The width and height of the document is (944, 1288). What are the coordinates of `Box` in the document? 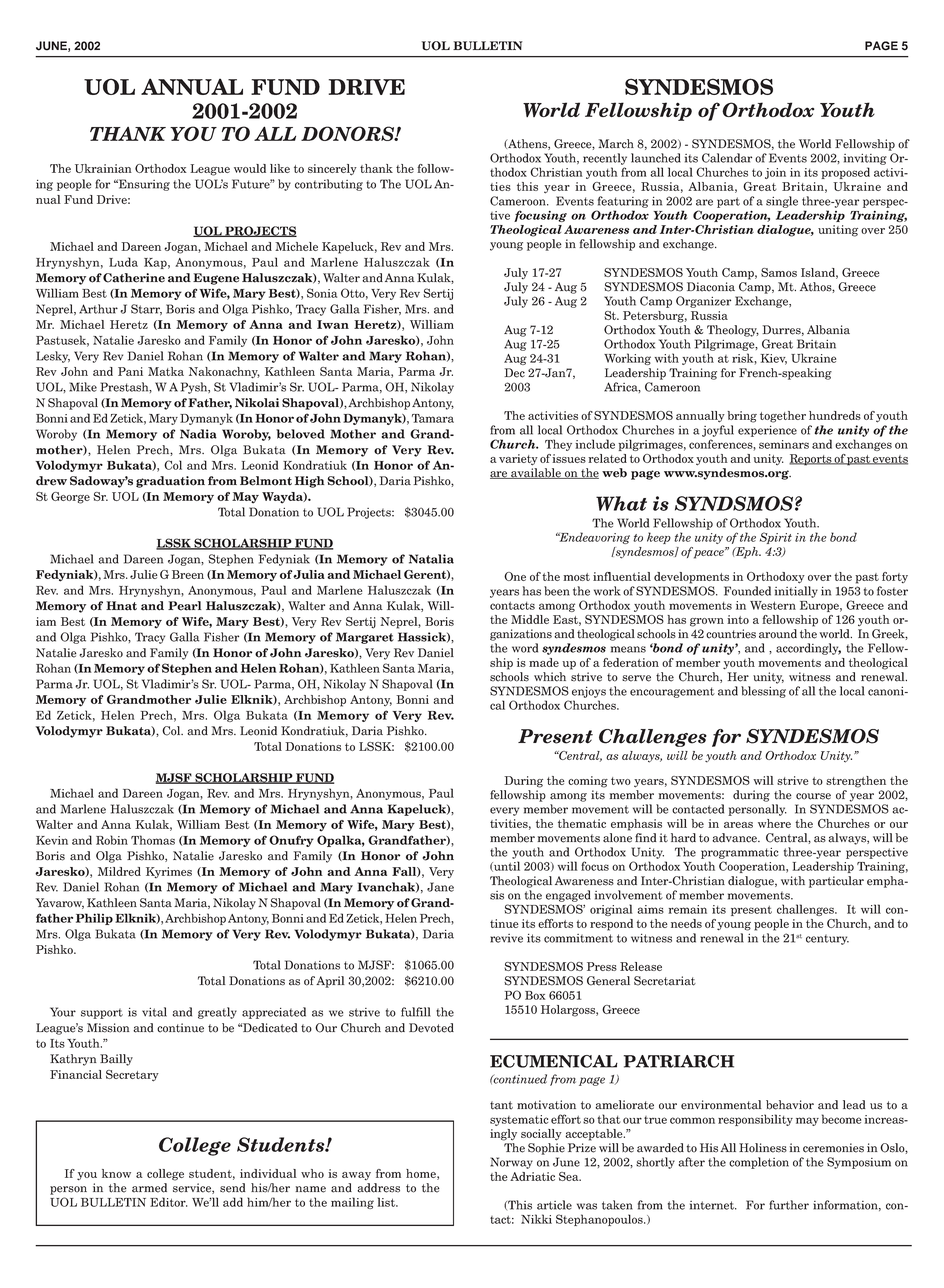 It's located at (535, 995).
